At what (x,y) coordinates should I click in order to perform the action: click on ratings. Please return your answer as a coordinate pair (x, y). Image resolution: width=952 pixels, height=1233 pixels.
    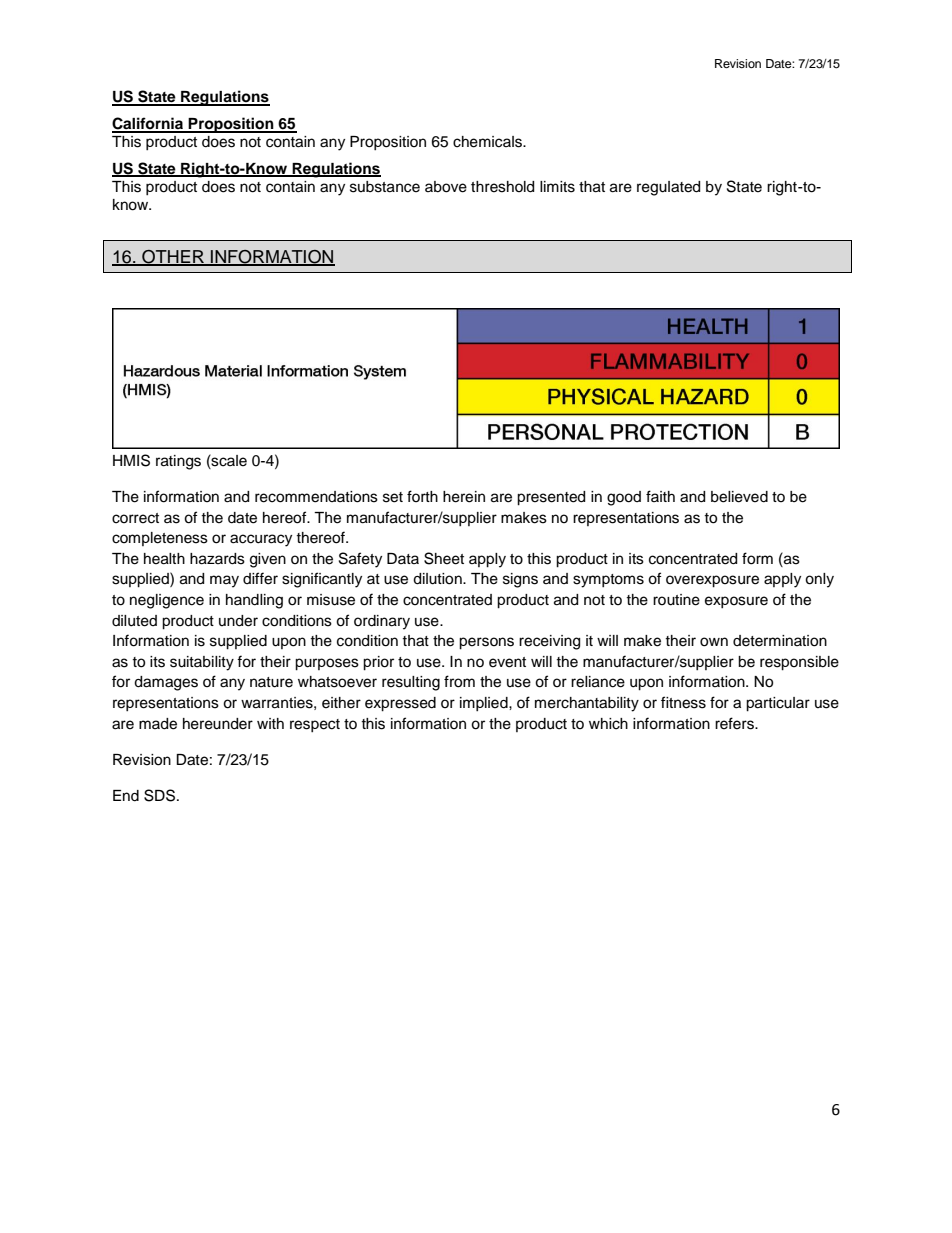
    Looking at the image, I should click on (178, 462).
